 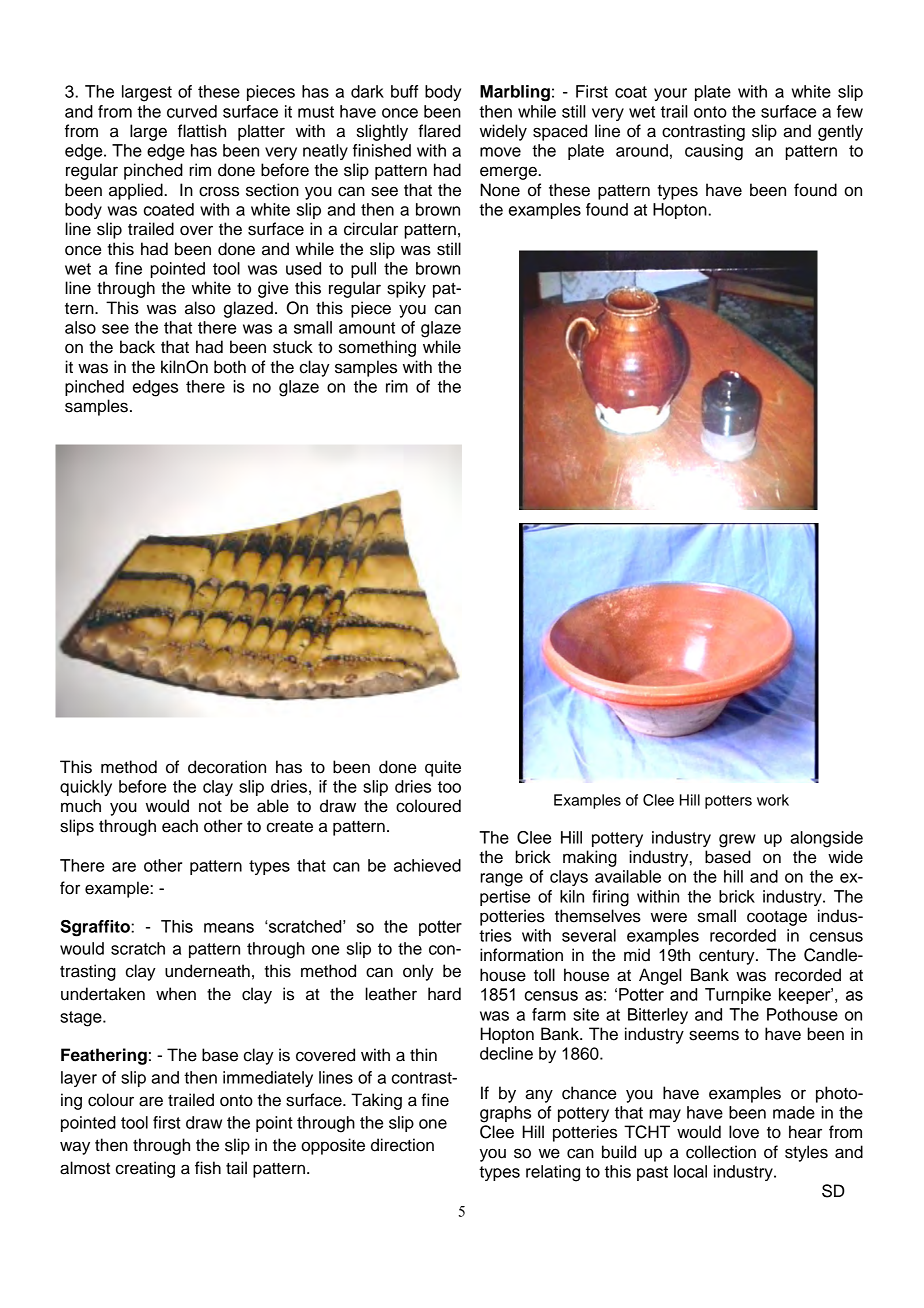 What do you see at coordinates (714, 152) in the document?
I see `causing` at bounding box center [714, 152].
